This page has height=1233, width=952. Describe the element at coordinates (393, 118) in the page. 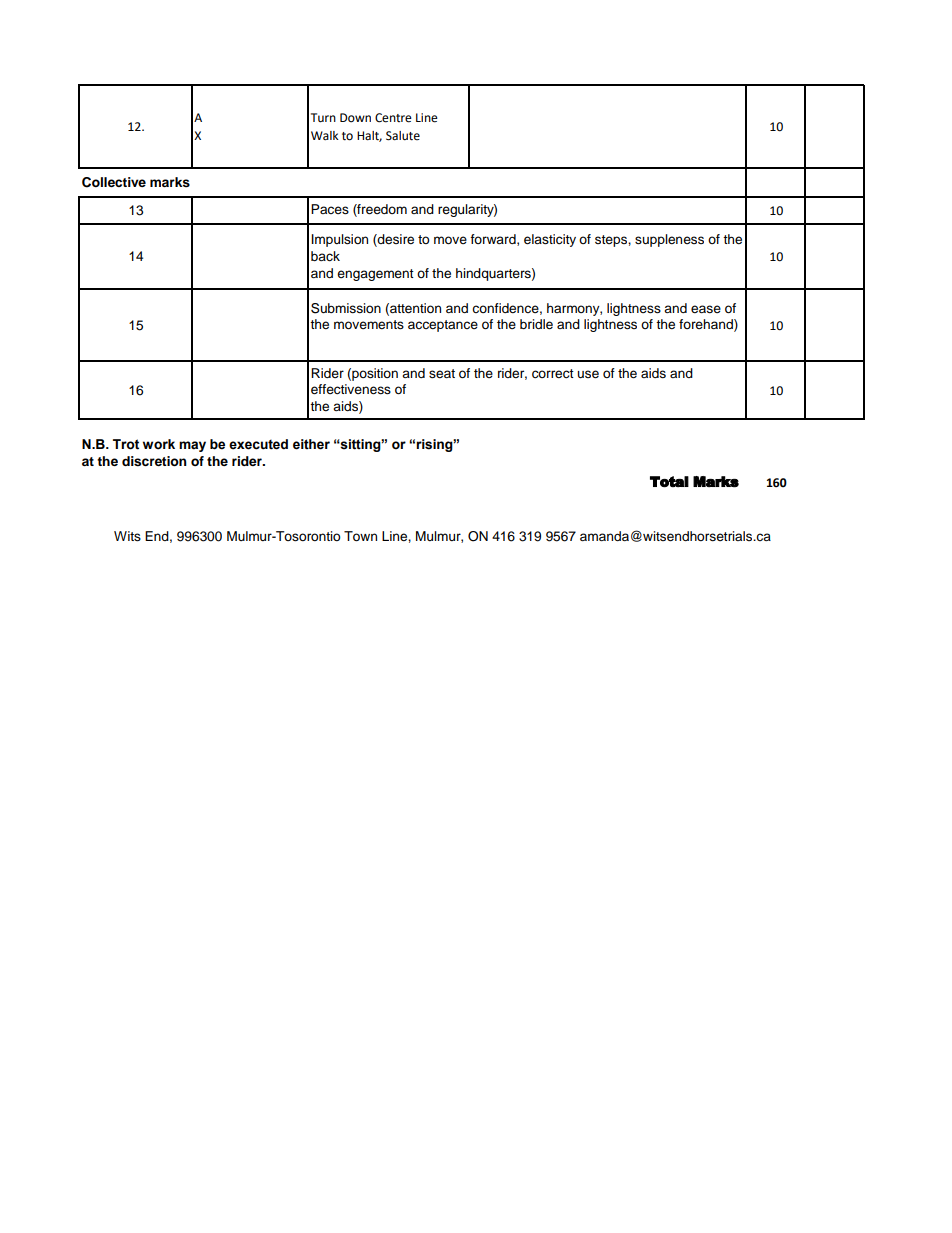

I see `Centre` at that location.
